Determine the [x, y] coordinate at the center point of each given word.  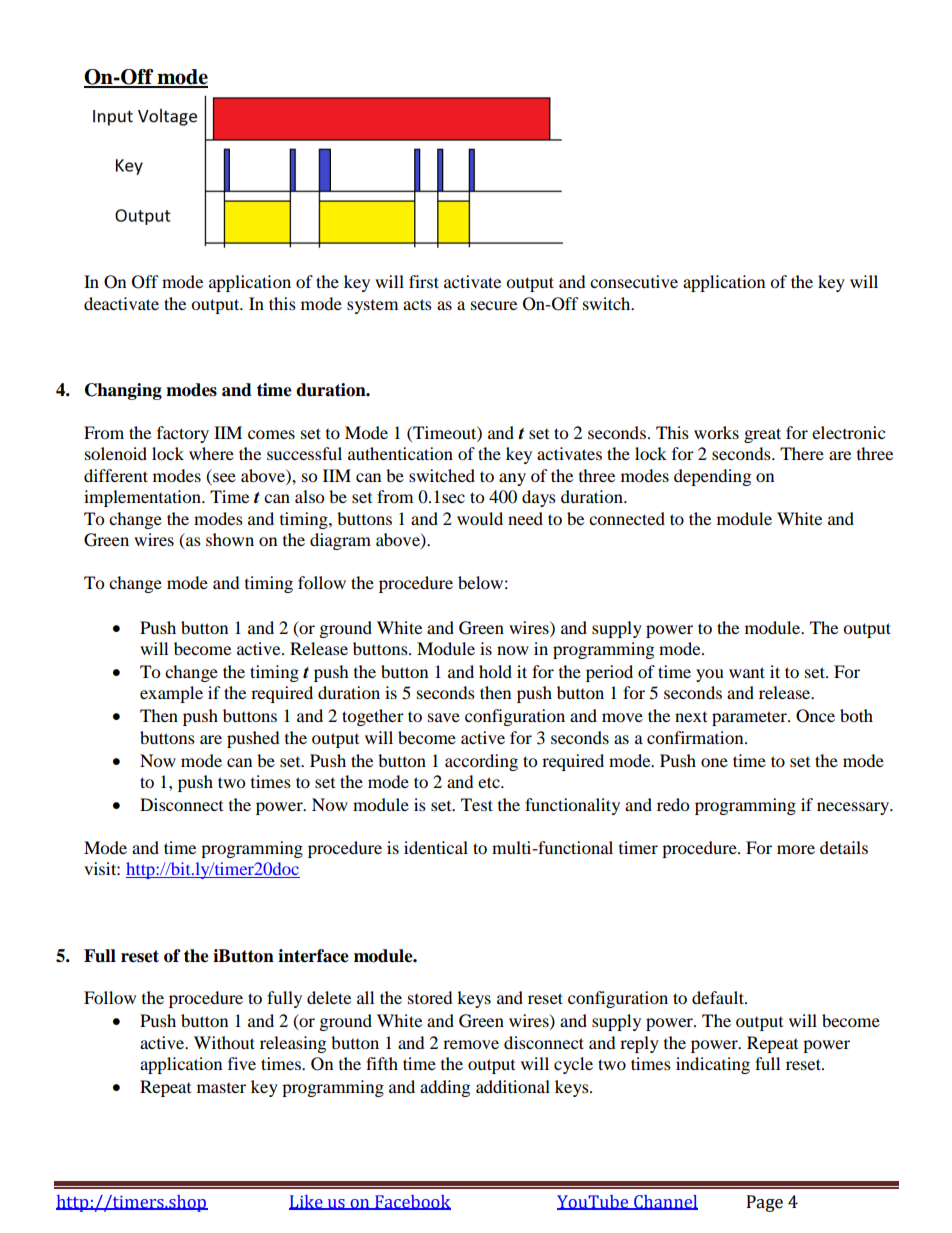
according [481, 762]
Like [307, 1202]
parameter [750, 718]
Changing [123, 391]
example [171, 694]
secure [494, 305]
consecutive [634, 281]
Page [765, 1203]
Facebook [412, 1202]
